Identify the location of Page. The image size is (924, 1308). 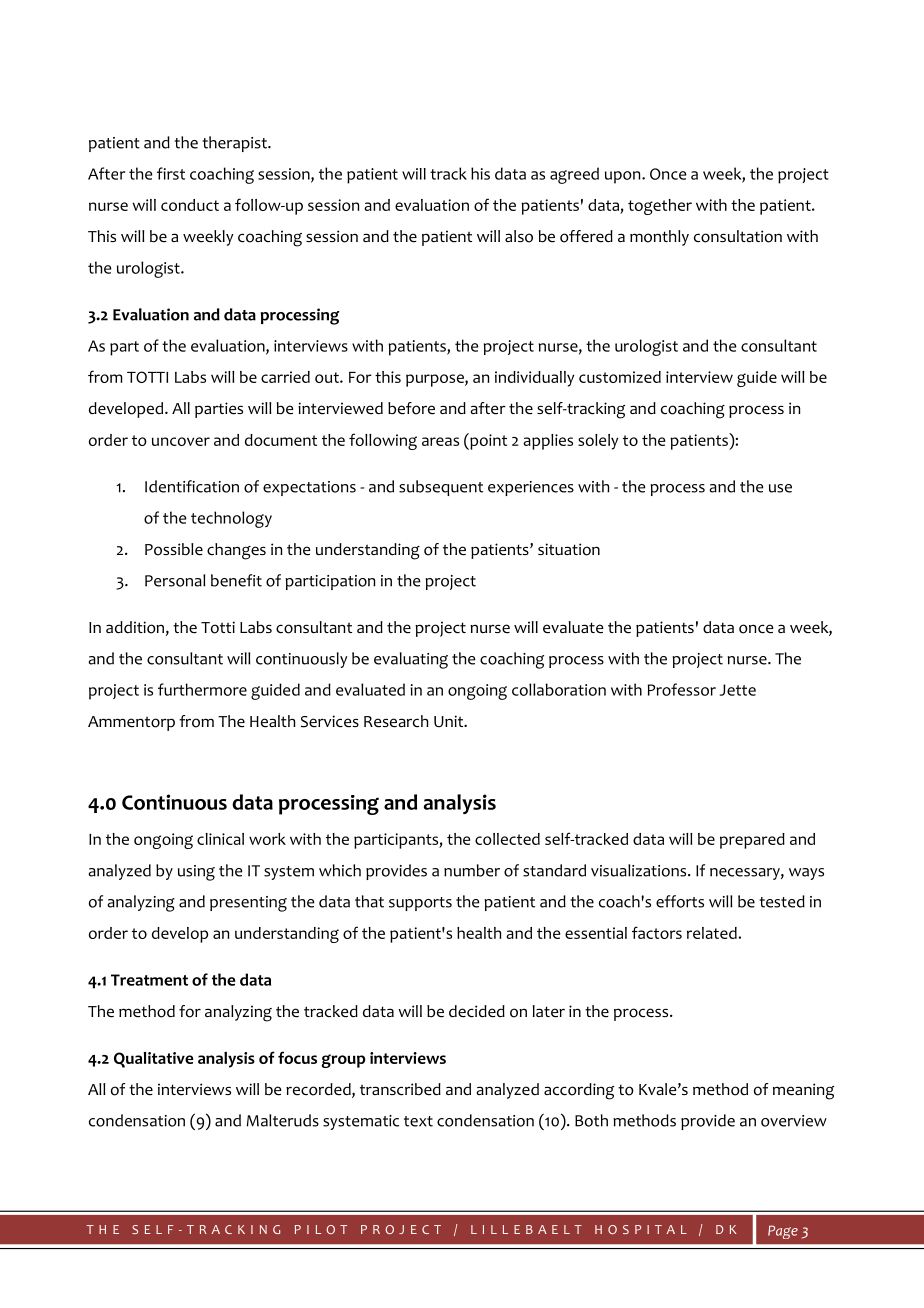
(783, 1232).
